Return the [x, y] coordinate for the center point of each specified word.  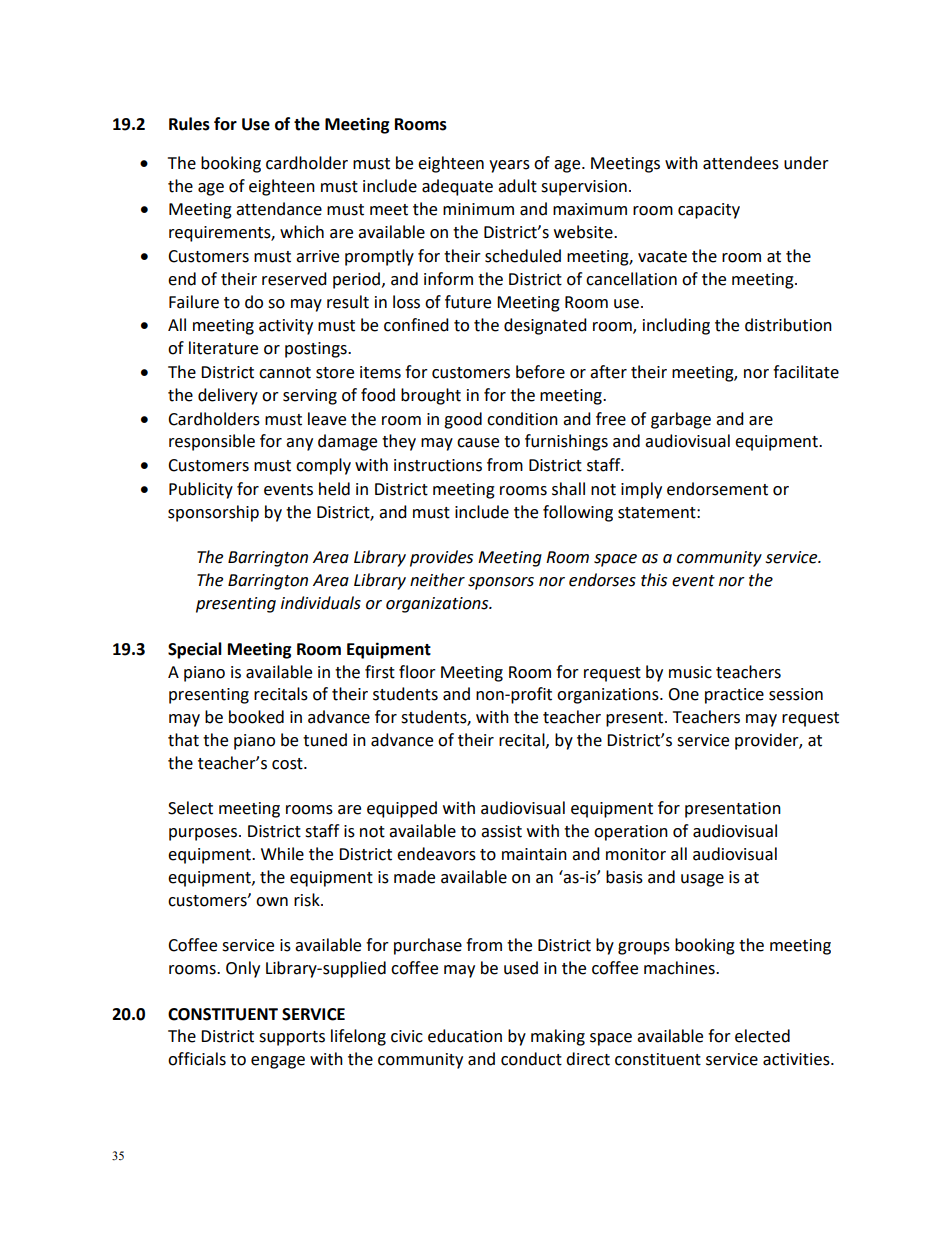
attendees [741, 163]
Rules [189, 124]
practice [734, 696]
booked [256, 717]
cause [478, 443]
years [509, 166]
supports [292, 1038]
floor [417, 672]
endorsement [717, 489]
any [299, 444]
